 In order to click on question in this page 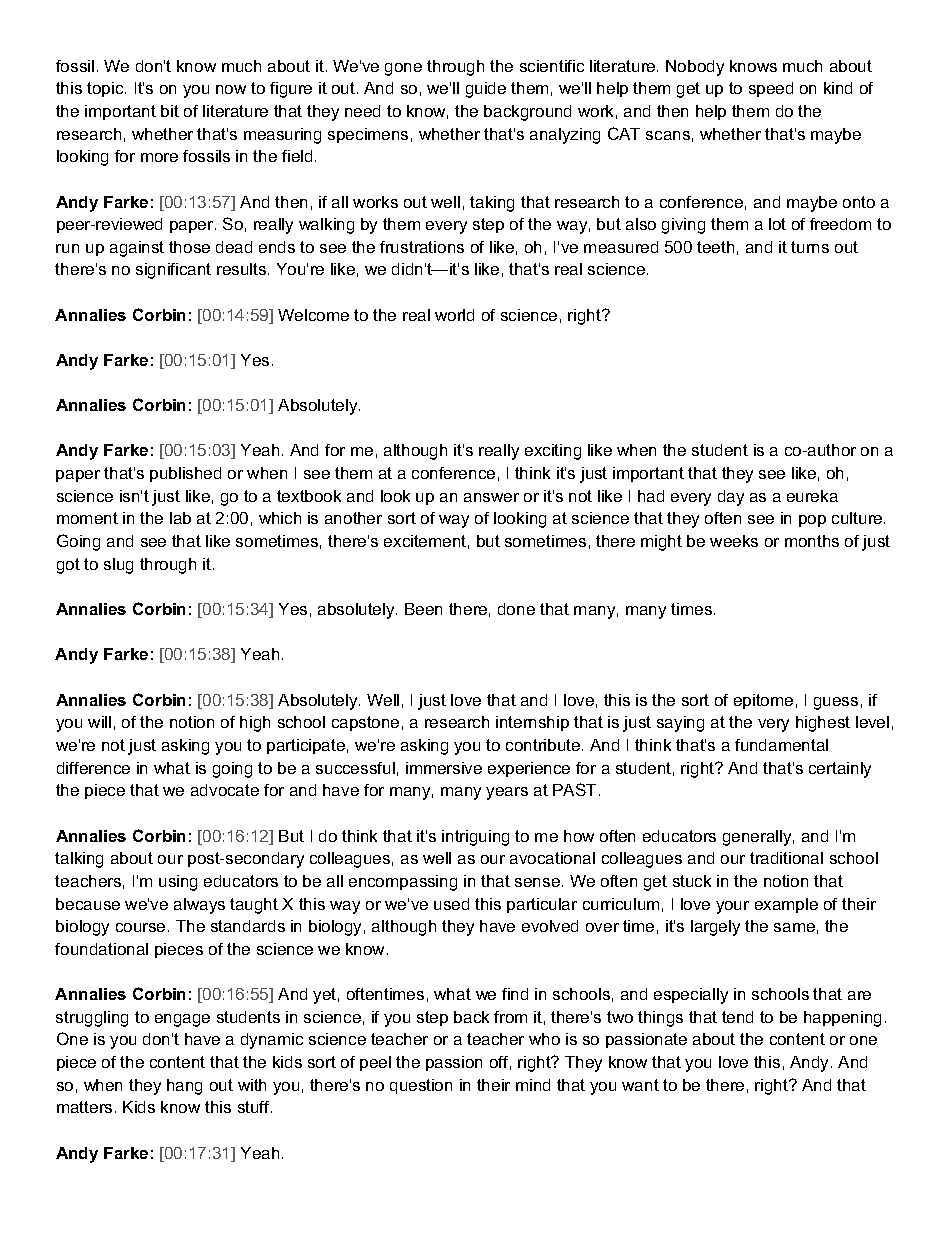, I will do `click(421, 1086)`.
